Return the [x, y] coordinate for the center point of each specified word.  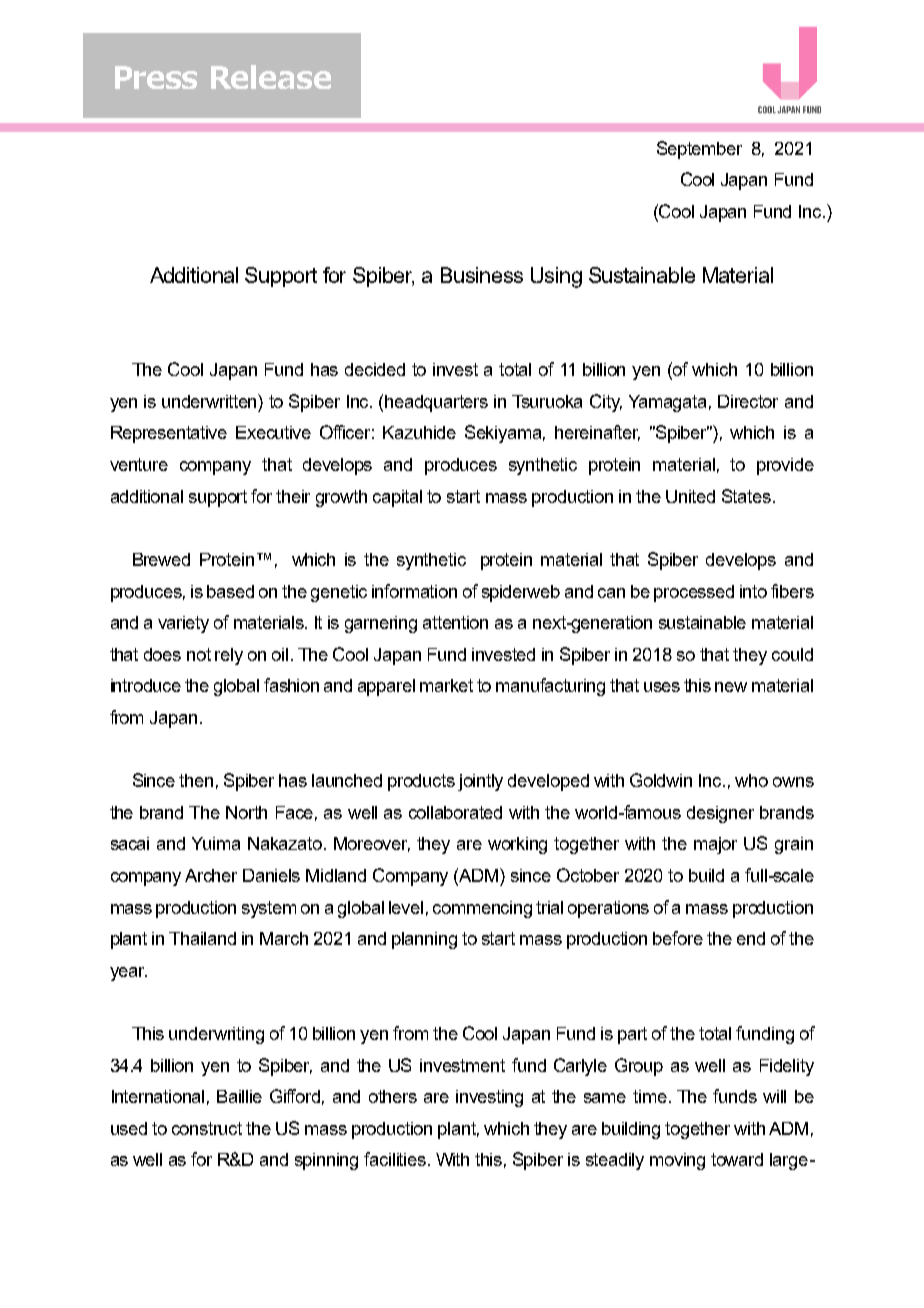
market [446, 685]
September [699, 150]
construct [207, 1128]
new [731, 687]
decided [375, 369]
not [199, 654]
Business [482, 275]
